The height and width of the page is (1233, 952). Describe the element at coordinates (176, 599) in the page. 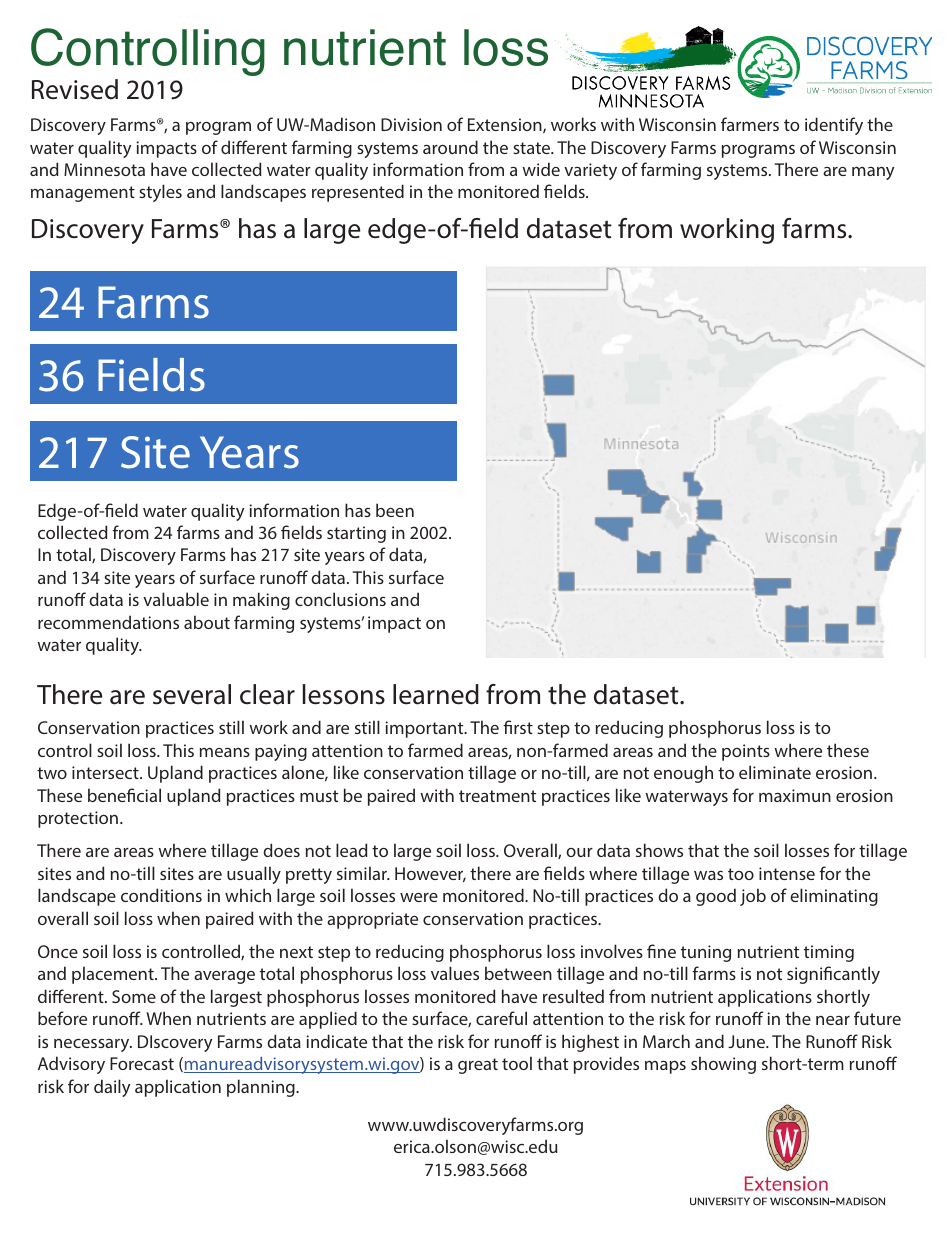

I see `valuable` at that location.
